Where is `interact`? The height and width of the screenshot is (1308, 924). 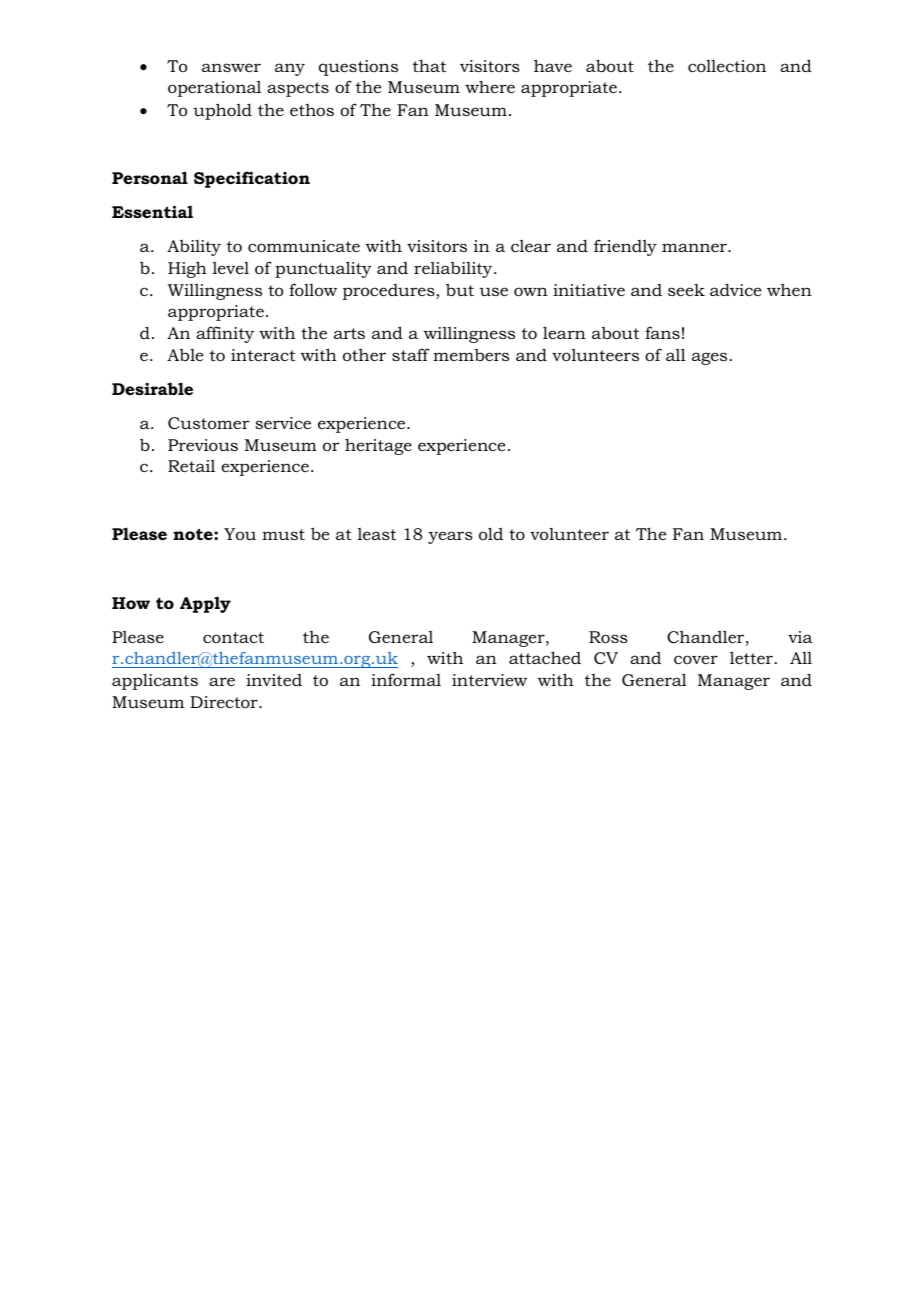 interact is located at coordinates (263, 355).
